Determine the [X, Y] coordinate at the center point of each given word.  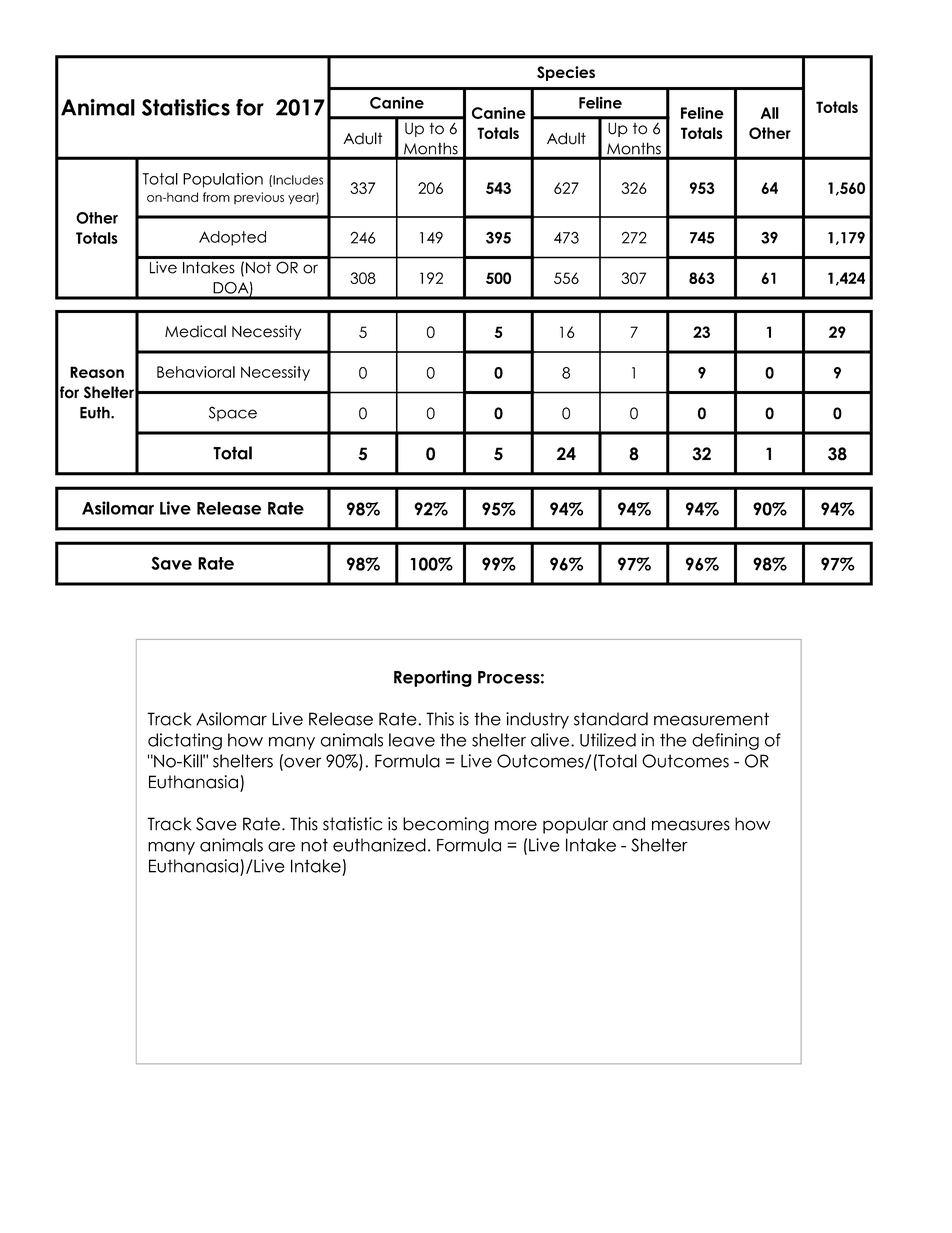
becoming [446, 825]
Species [566, 73]
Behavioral [196, 372]
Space [233, 413]
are [281, 847]
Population [223, 180]
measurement [711, 719]
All [770, 113]
